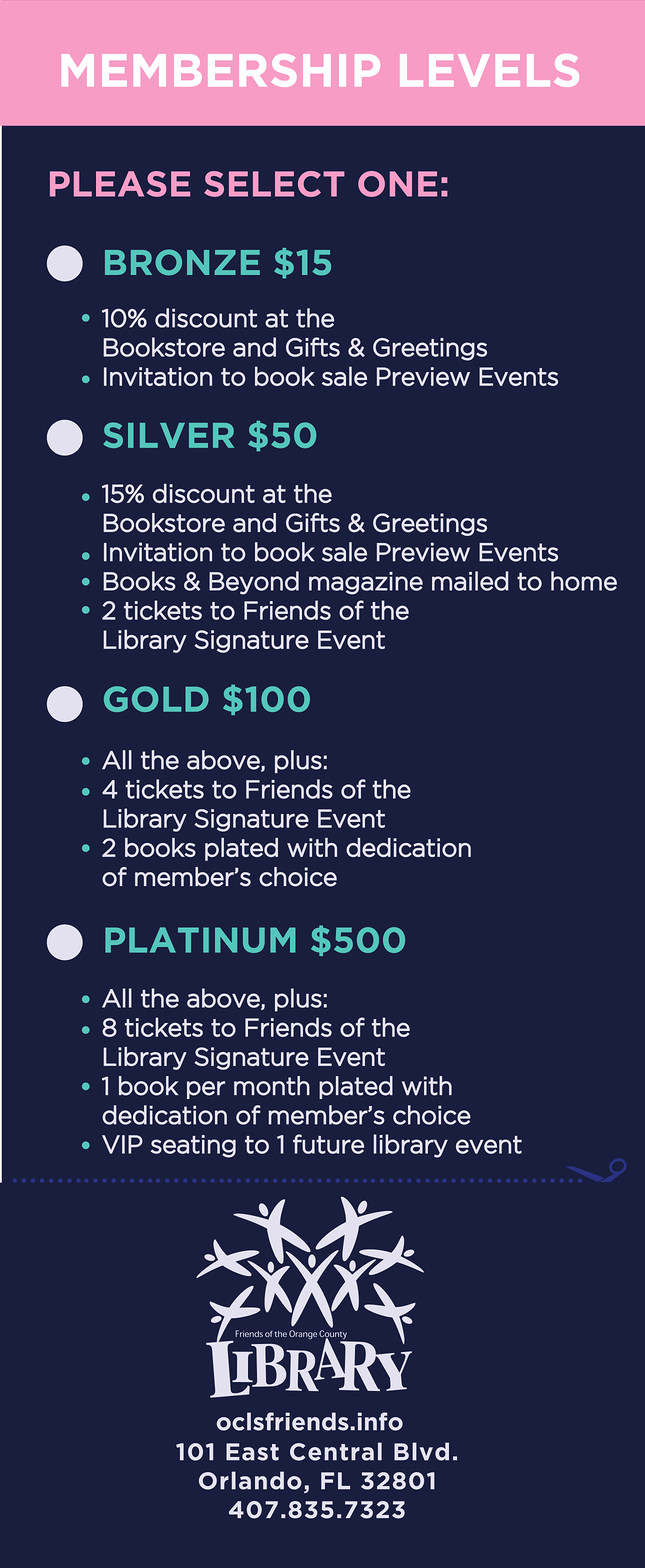 This screenshot has width=645, height=1568. What do you see at coordinates (397, 184) in the screenshot?
I see `ONE` at bounding box center [397, 184].
